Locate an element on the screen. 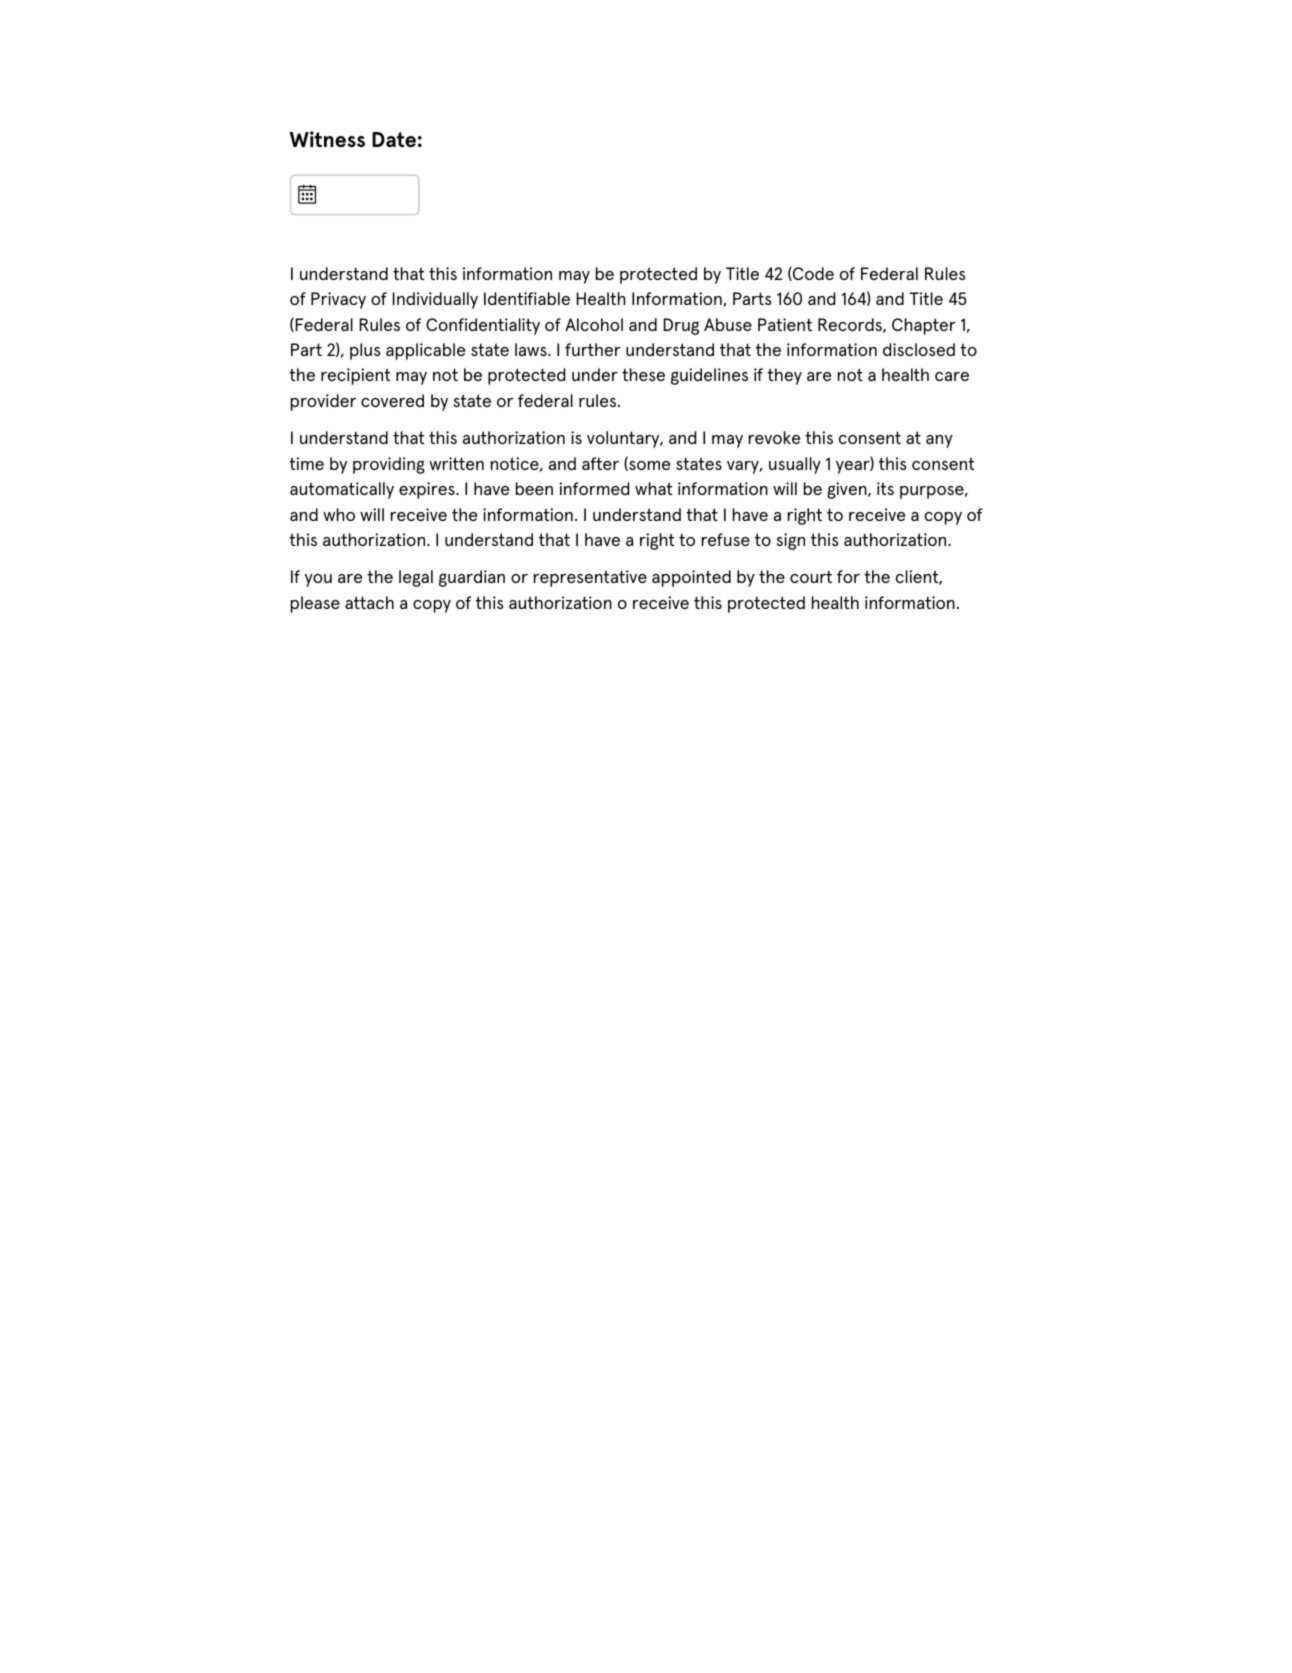  Date is located at coordinates (394, 139).
